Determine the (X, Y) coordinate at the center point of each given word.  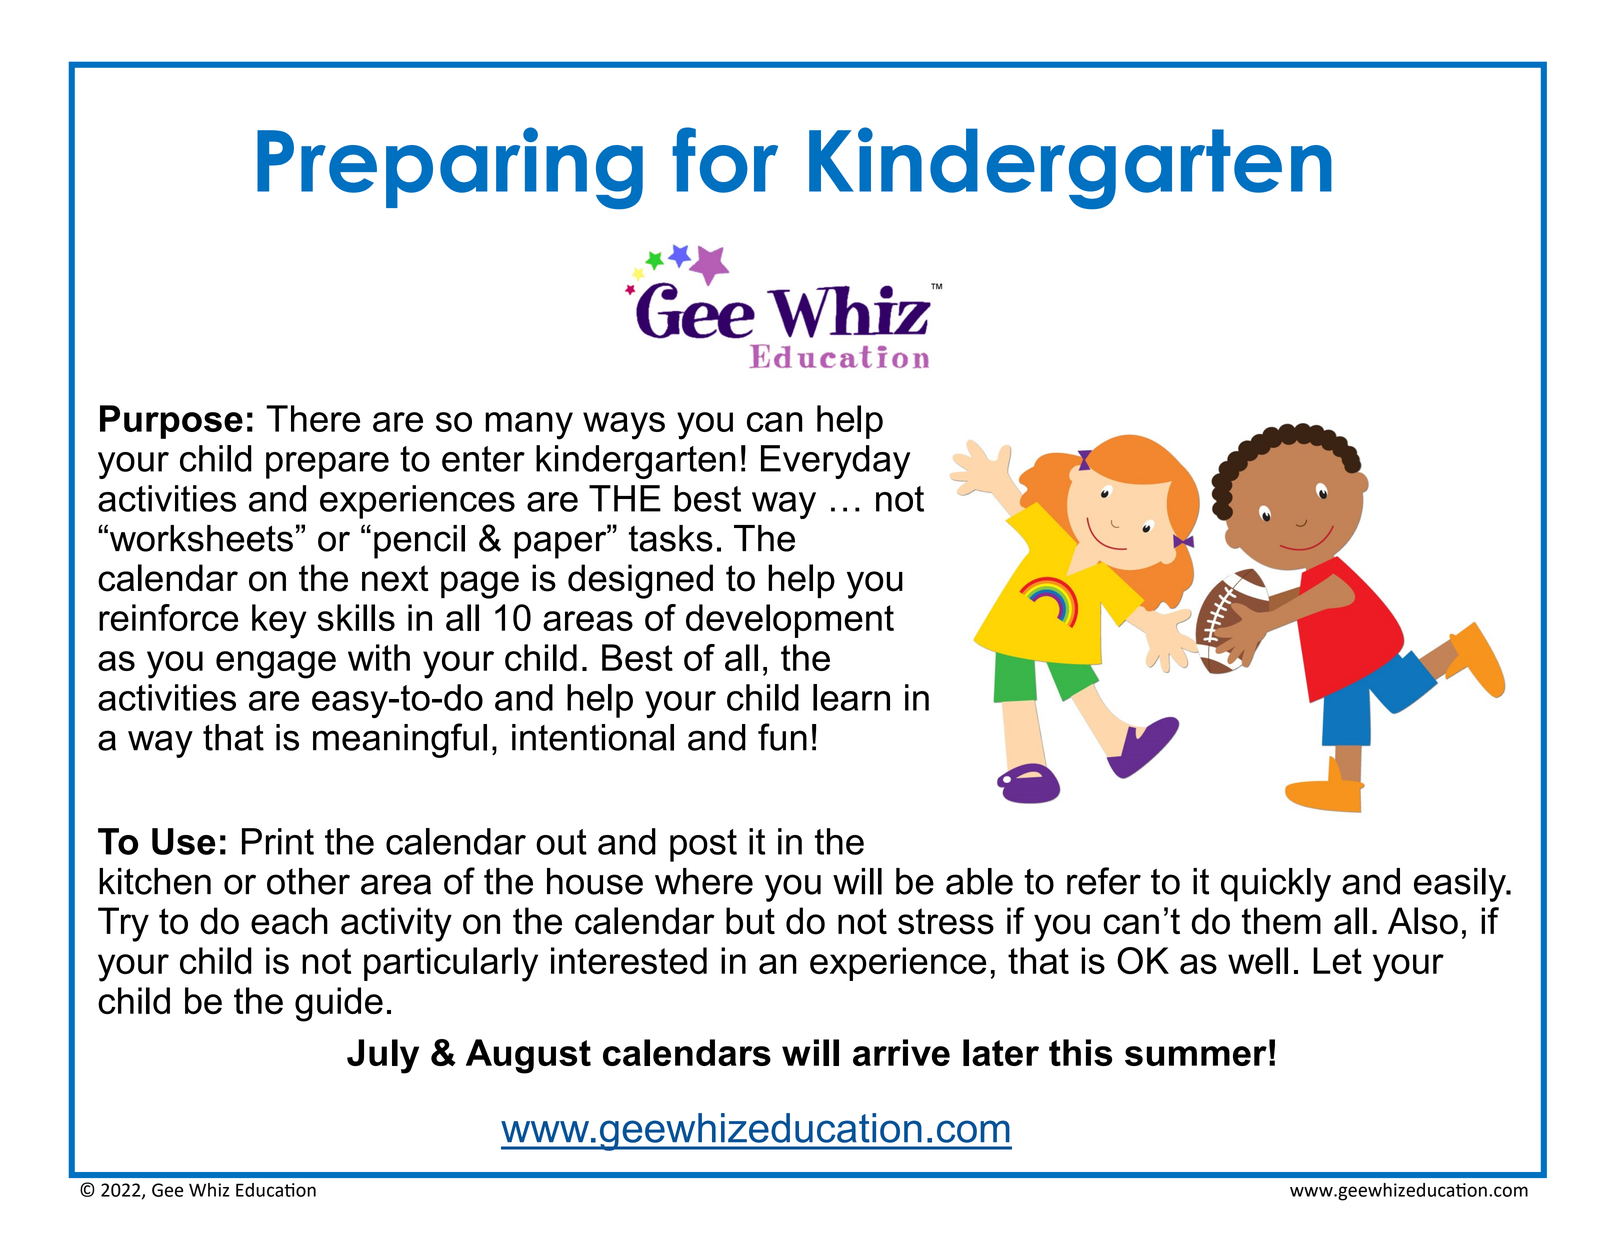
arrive (901, 1052)
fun (782, 737)
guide (339, 1004)
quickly (1276, 885)
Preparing (450, 168)
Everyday (835, 462)
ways (624, 426)
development (790, 621)
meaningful (400, 740)
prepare (327, 465)
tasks (671, 538)
